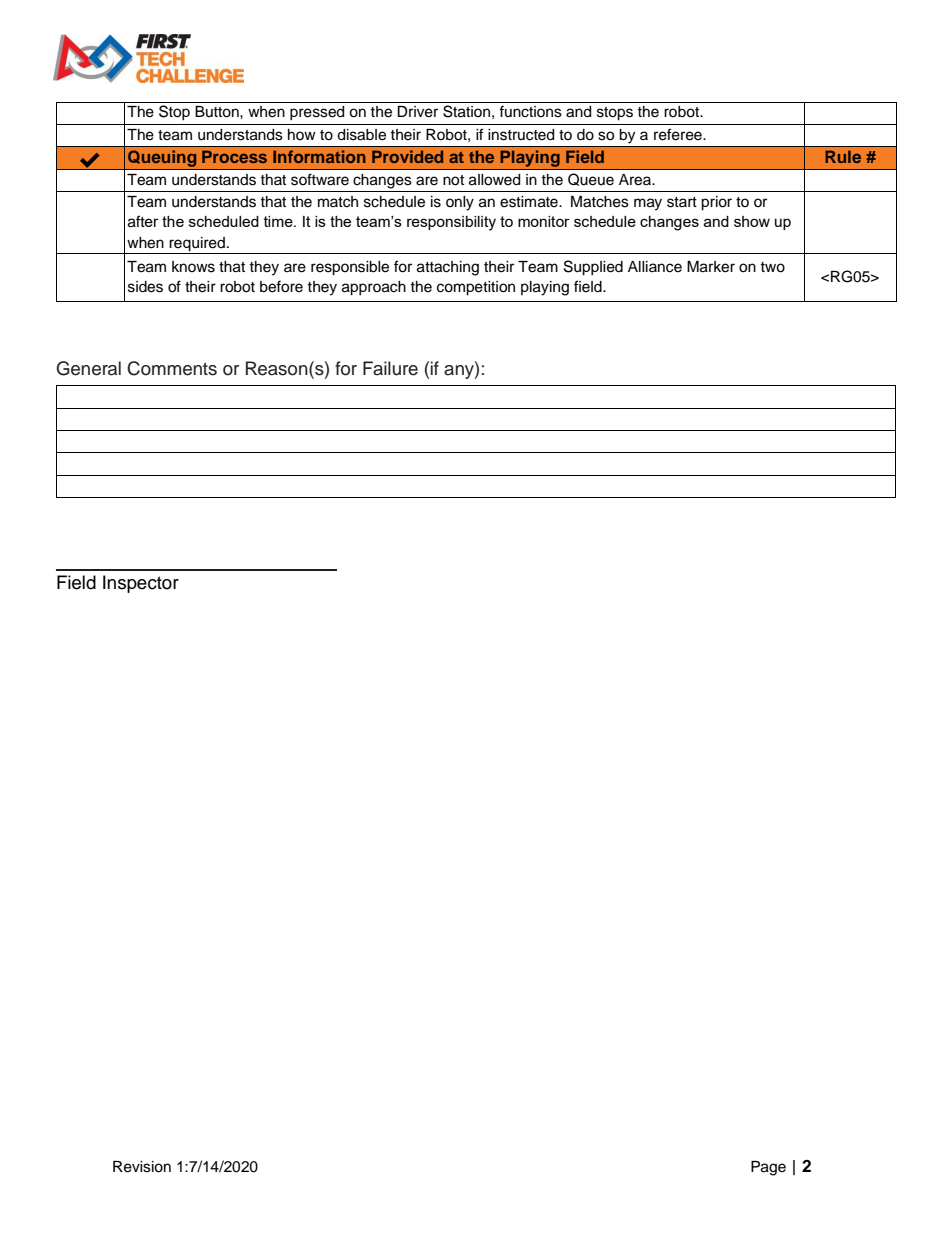 The image size is (952, 1233). What do you see at coordinates (172, 368) in the screenshot?
I see `Comments` at bounding box center [172, 368].
